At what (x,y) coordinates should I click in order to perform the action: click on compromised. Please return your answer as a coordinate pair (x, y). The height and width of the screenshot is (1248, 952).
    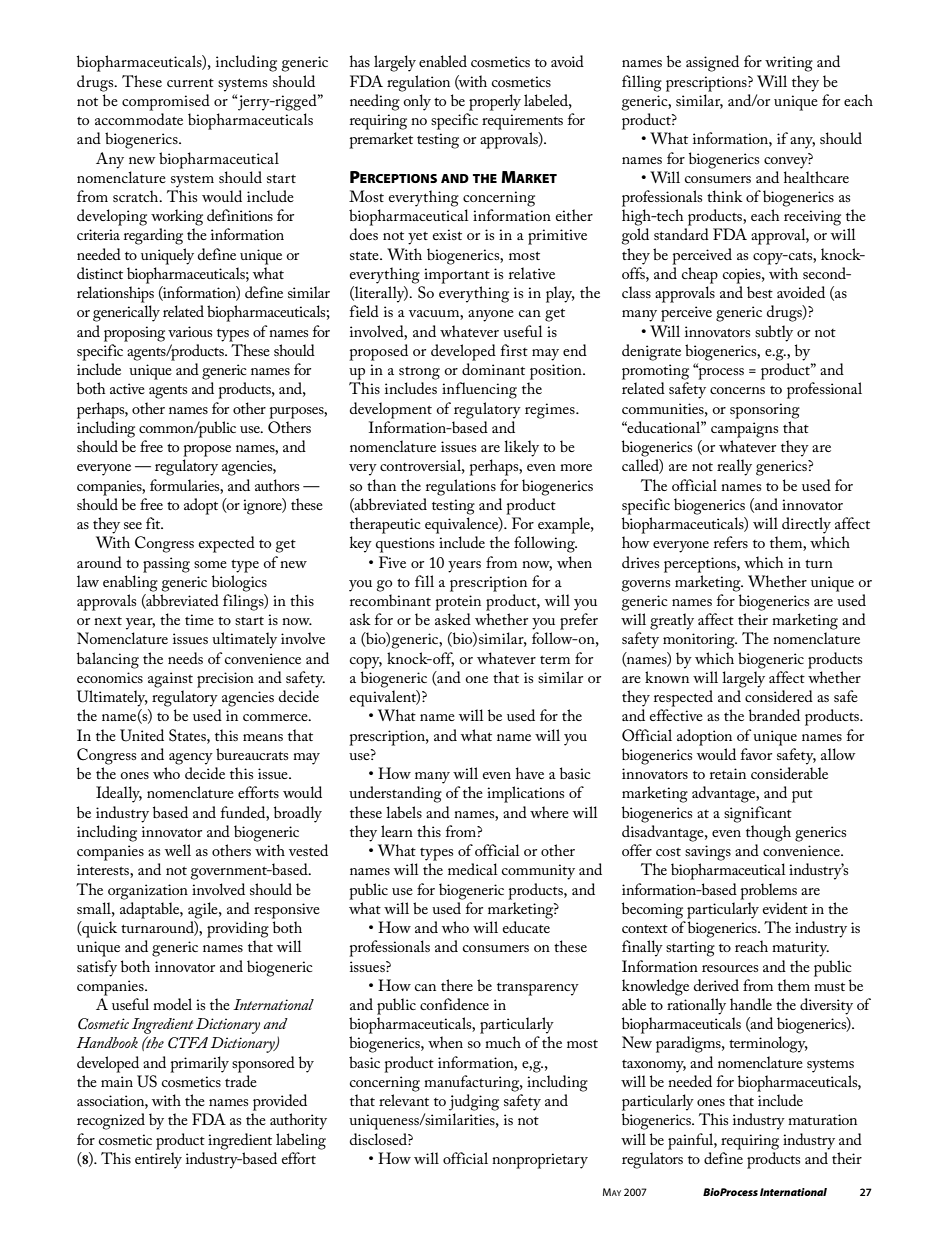
    Looking at the image, I should click on (166, 102).
